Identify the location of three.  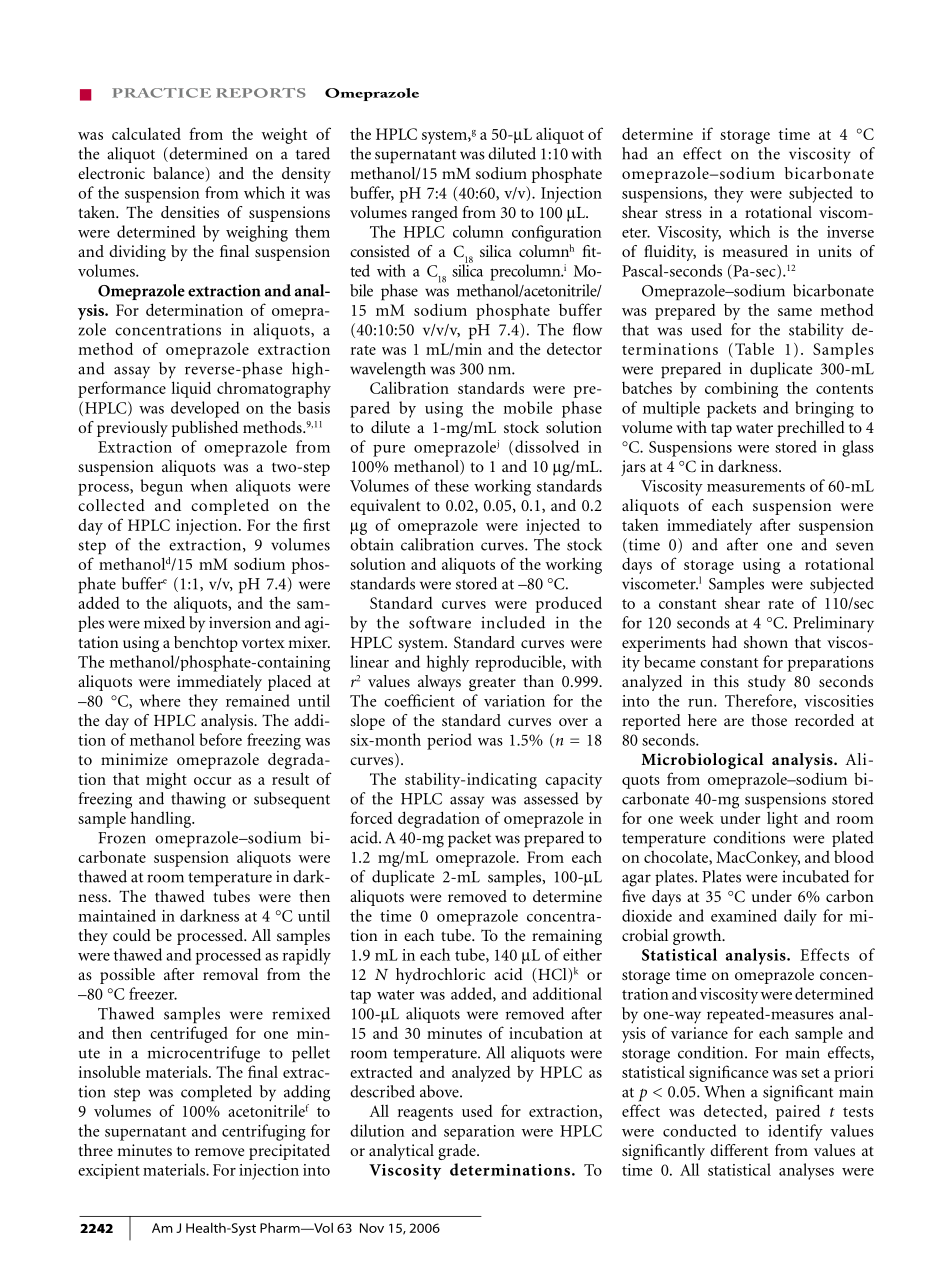
(96, 1150).
